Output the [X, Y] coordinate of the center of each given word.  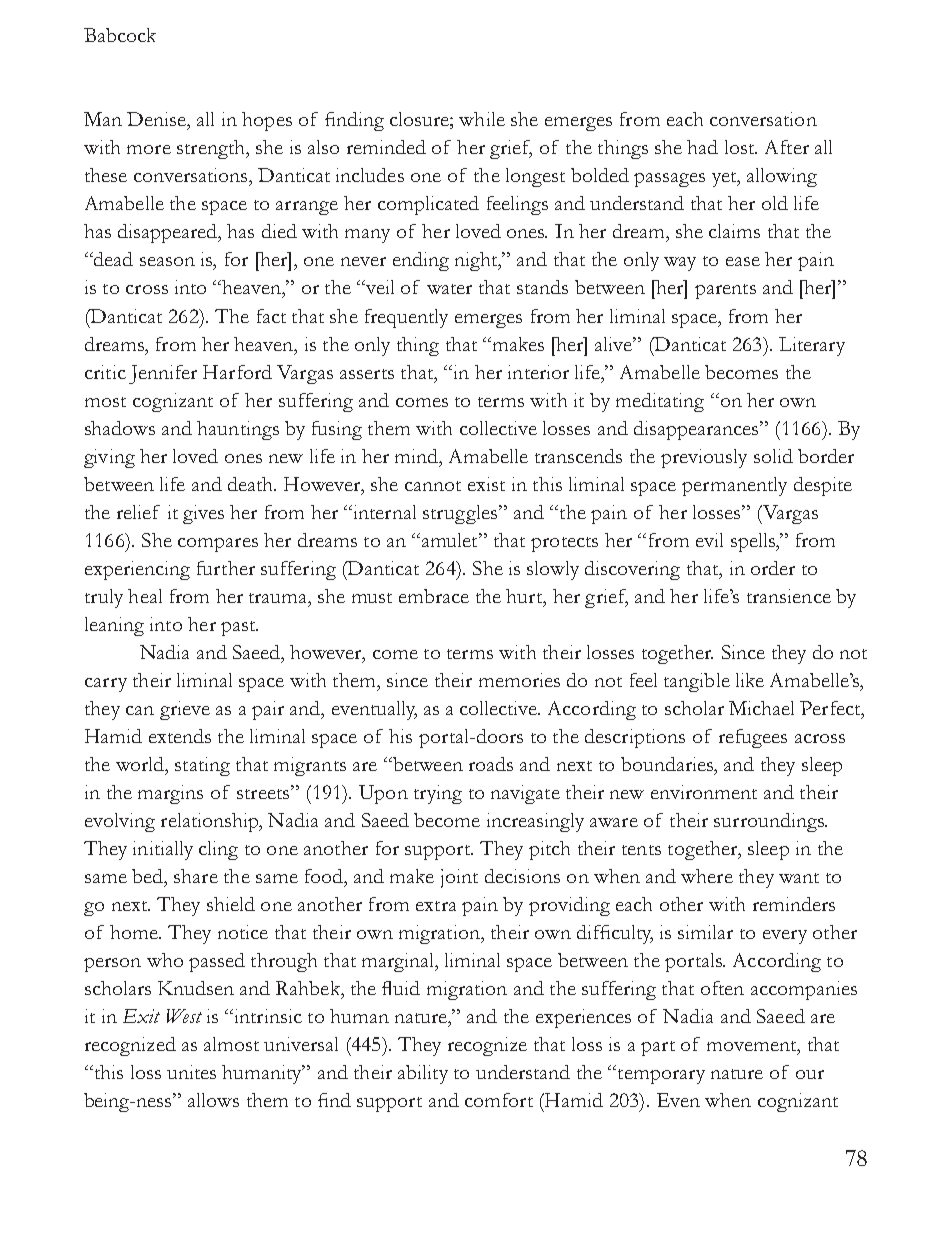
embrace [434, 596]
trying [438, 794]
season [167, 261]
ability [423, 1074]
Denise [157, 119]
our [810, 1074]
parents [725, 291]
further [226, 568]
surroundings [770, 822]
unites [191, 1072]
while [482, 119]
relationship [211, 822]
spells [754, 542]
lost [741, 147]
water [449, 289]
